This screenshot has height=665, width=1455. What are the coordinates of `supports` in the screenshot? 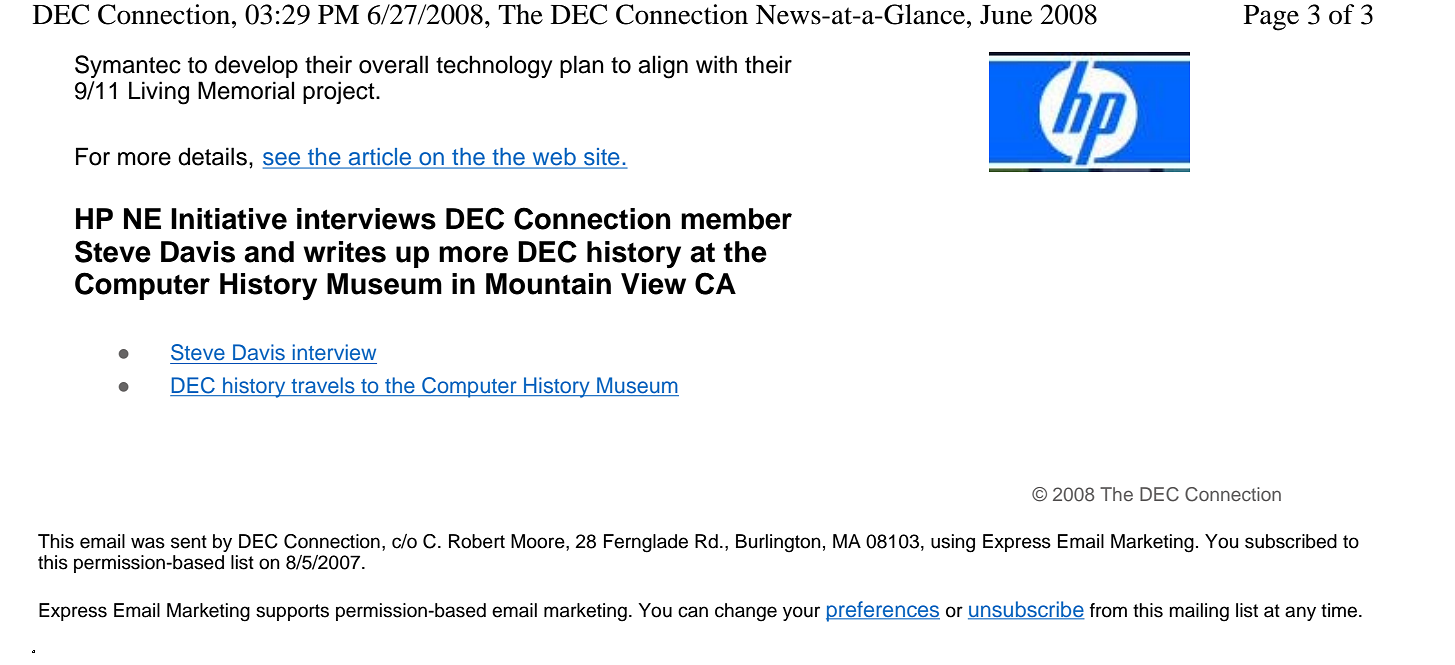 It's located at (292, 612).
